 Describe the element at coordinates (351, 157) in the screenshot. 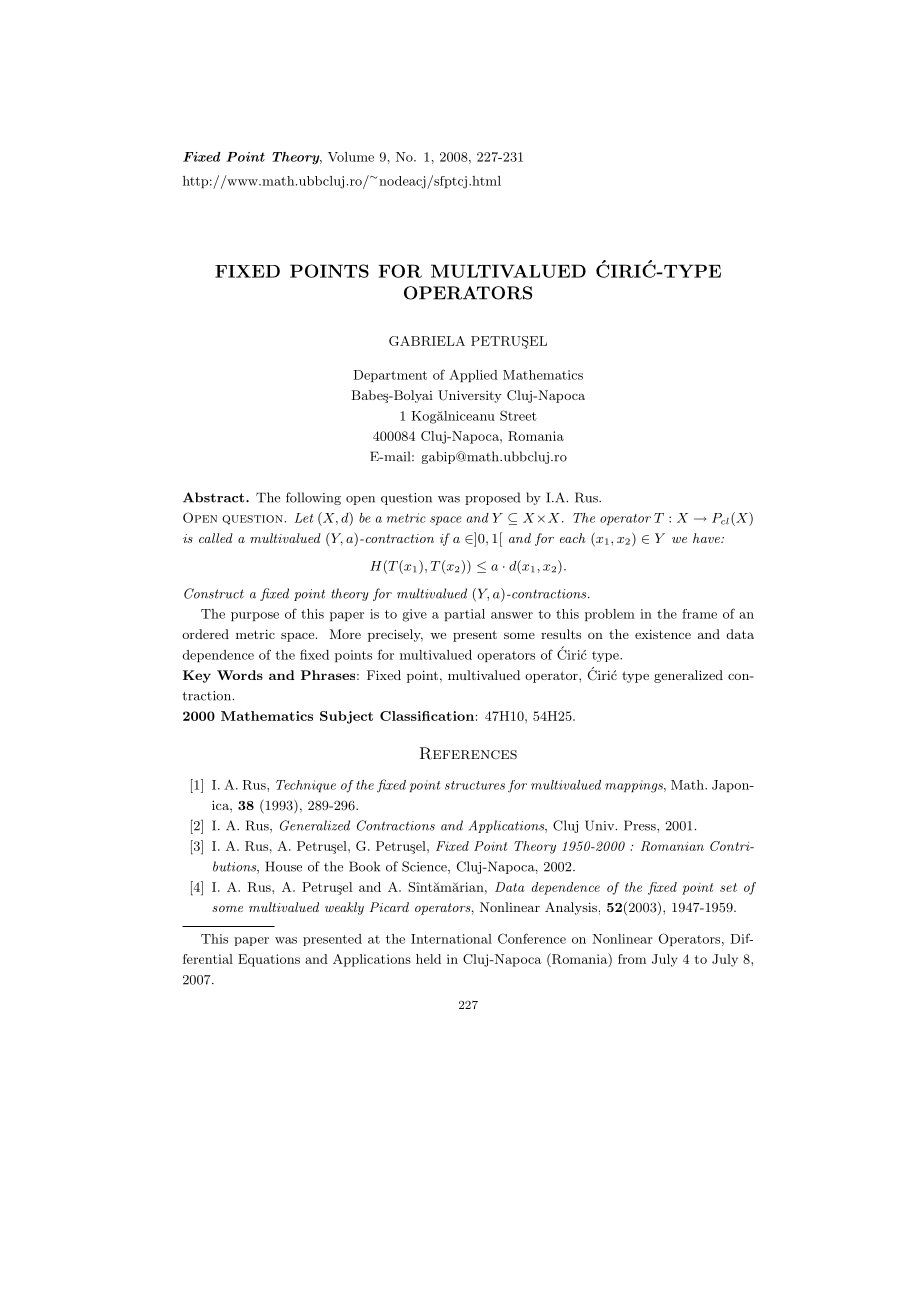

I see `Volume` at that location.
